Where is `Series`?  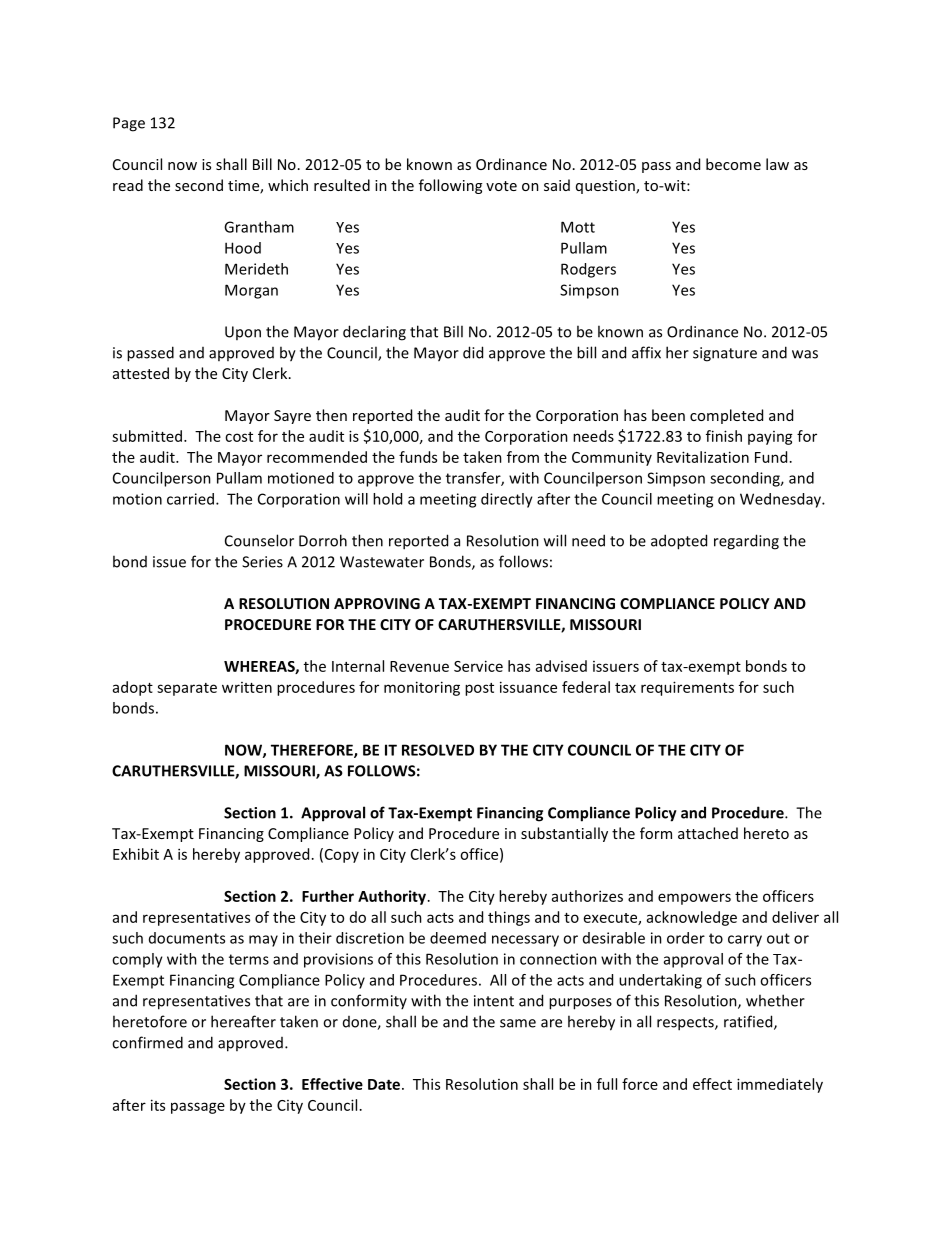 Series is located at coordinates (262, 562).
